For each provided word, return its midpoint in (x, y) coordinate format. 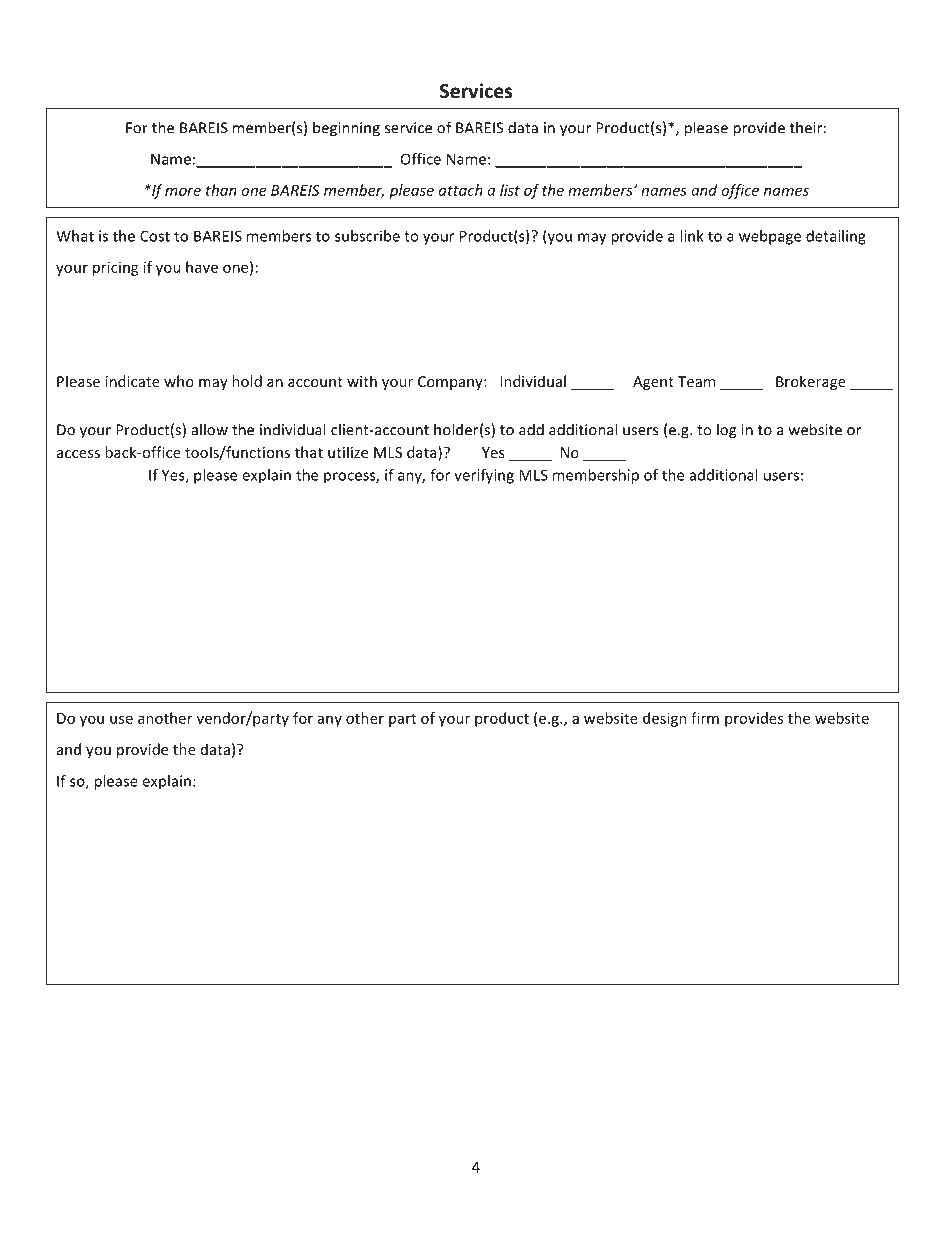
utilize (348, 452)
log (726, 431)
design (665, 719)
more (183, 191)
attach (460, 190)
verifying (484, 476)
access (78, 454)
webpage (770, 237)
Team (696, 381)
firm (705, 718)
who (179, 381)
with (362, 381)
